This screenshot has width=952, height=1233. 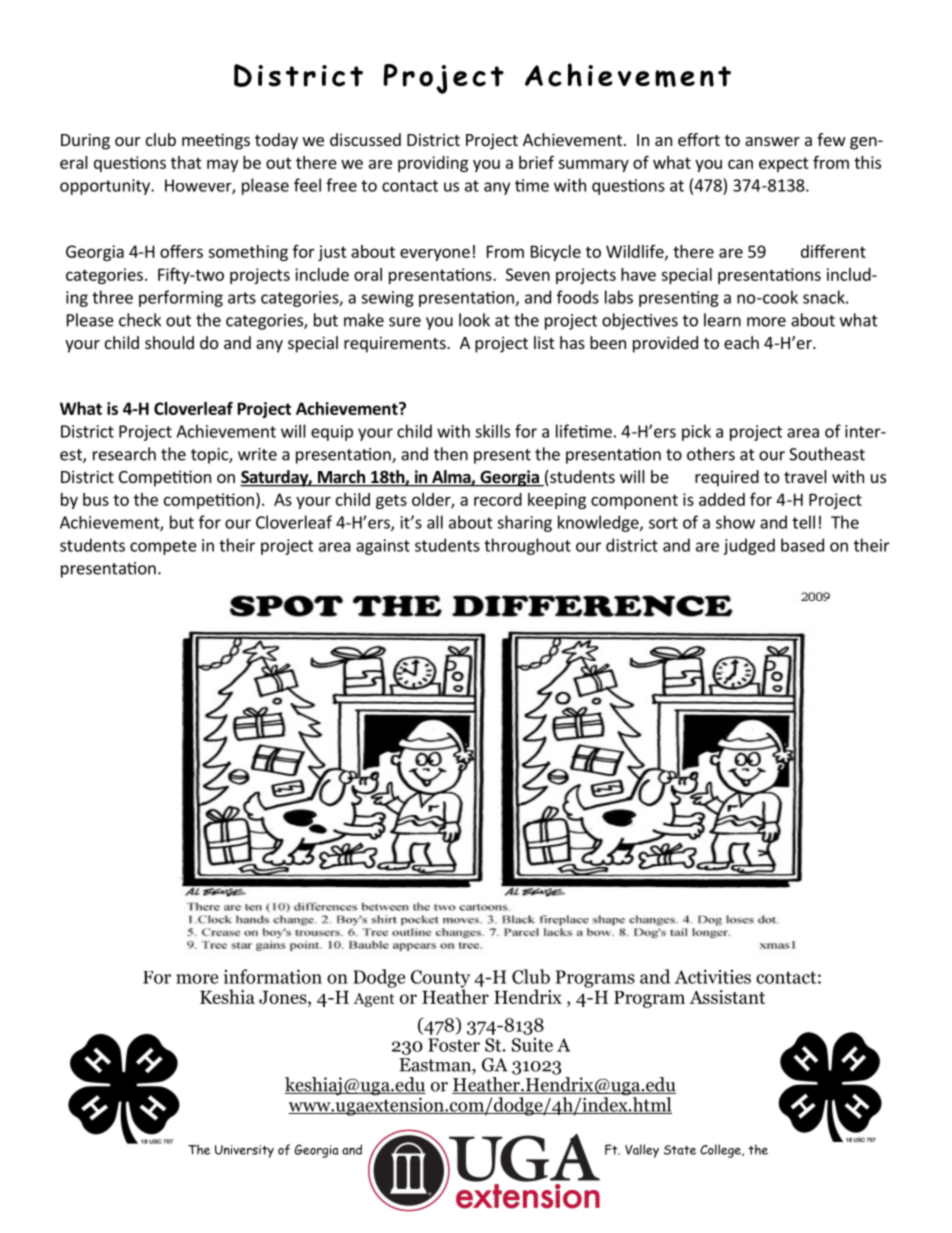 What do you see at coordinates (273, 976) in the screenshot?
I see `information` at bounding box center [273, 976].
